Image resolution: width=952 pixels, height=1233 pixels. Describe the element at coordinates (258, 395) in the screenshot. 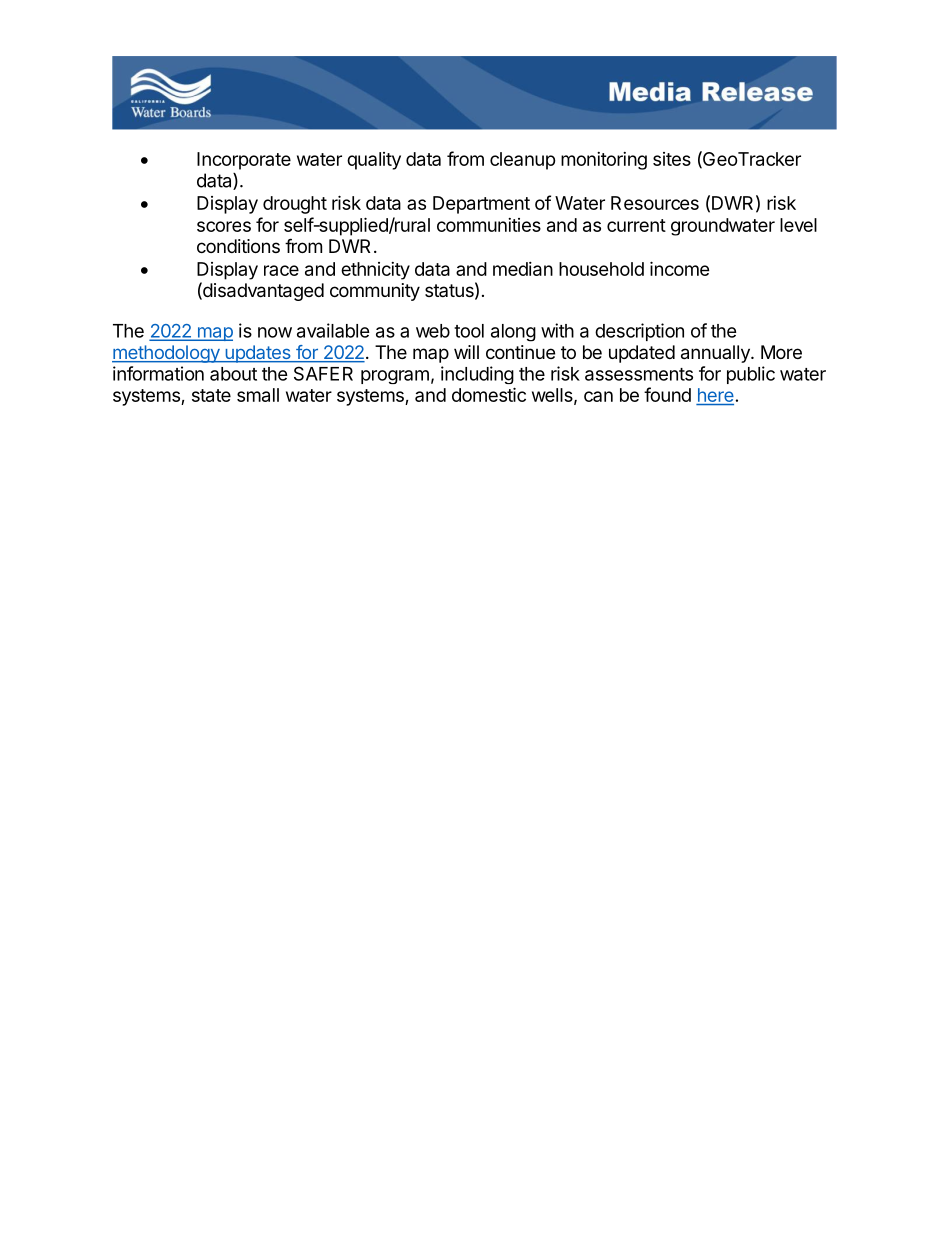

I see `small` at that location.
